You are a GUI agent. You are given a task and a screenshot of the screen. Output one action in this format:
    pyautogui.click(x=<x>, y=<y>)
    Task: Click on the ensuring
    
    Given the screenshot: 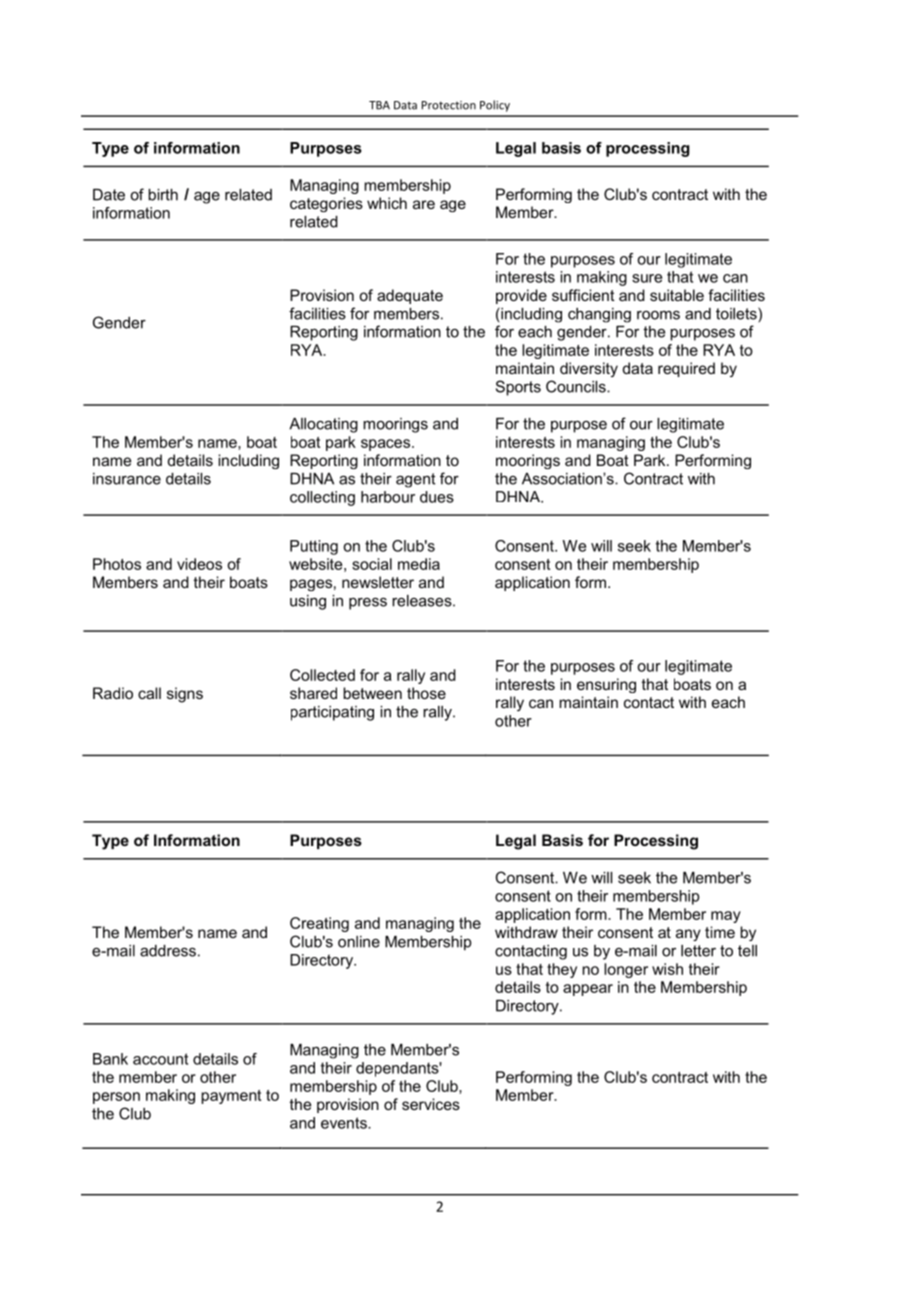 What is the action you would take?
    pyautogui.click(x=606, y=685)
